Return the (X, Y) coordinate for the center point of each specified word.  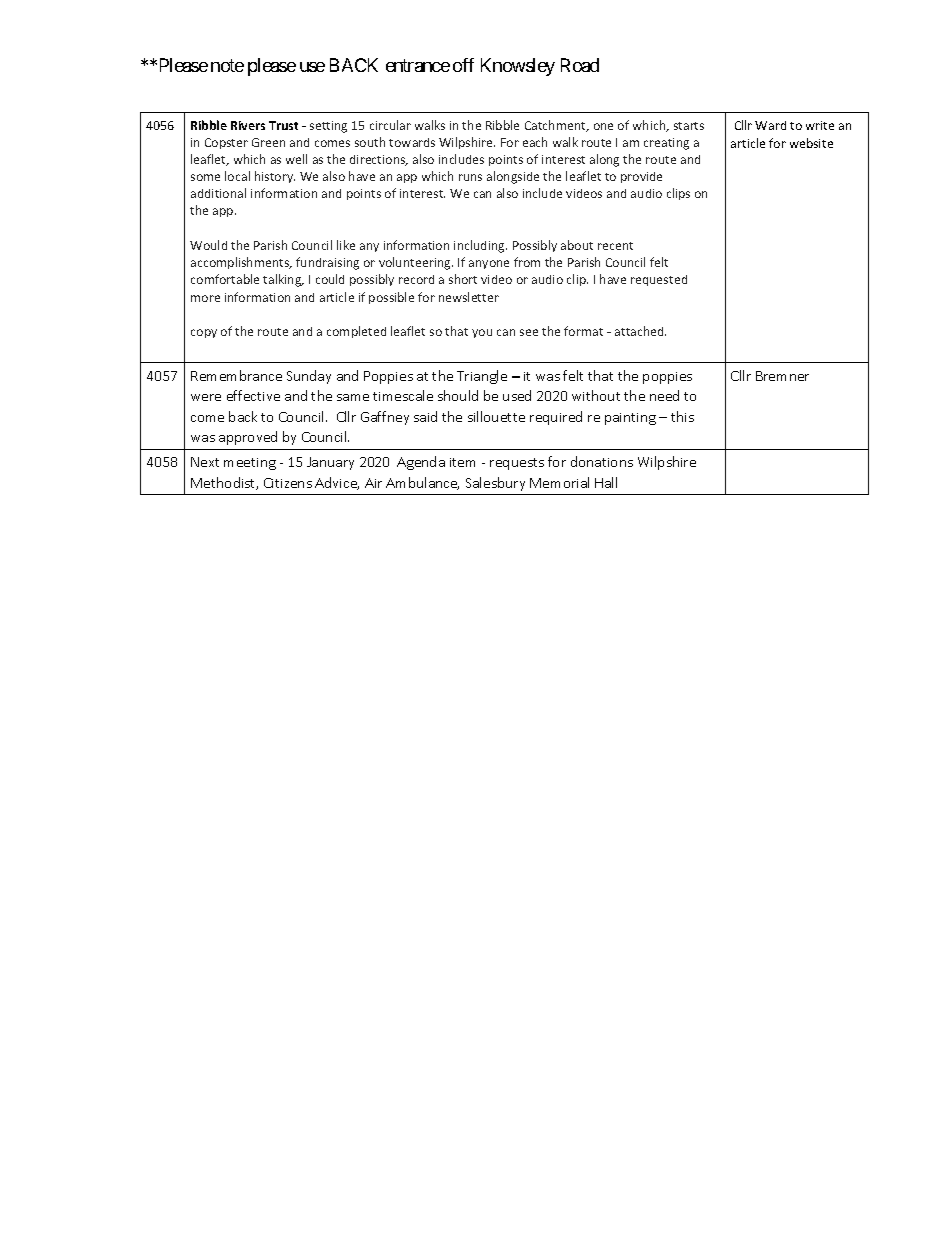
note (227, 65)
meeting (250, 464)
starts (689, 126)
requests (517, 464)
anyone (489, 264)
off (463, 65)
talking (283, 280)
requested (659, 280)
